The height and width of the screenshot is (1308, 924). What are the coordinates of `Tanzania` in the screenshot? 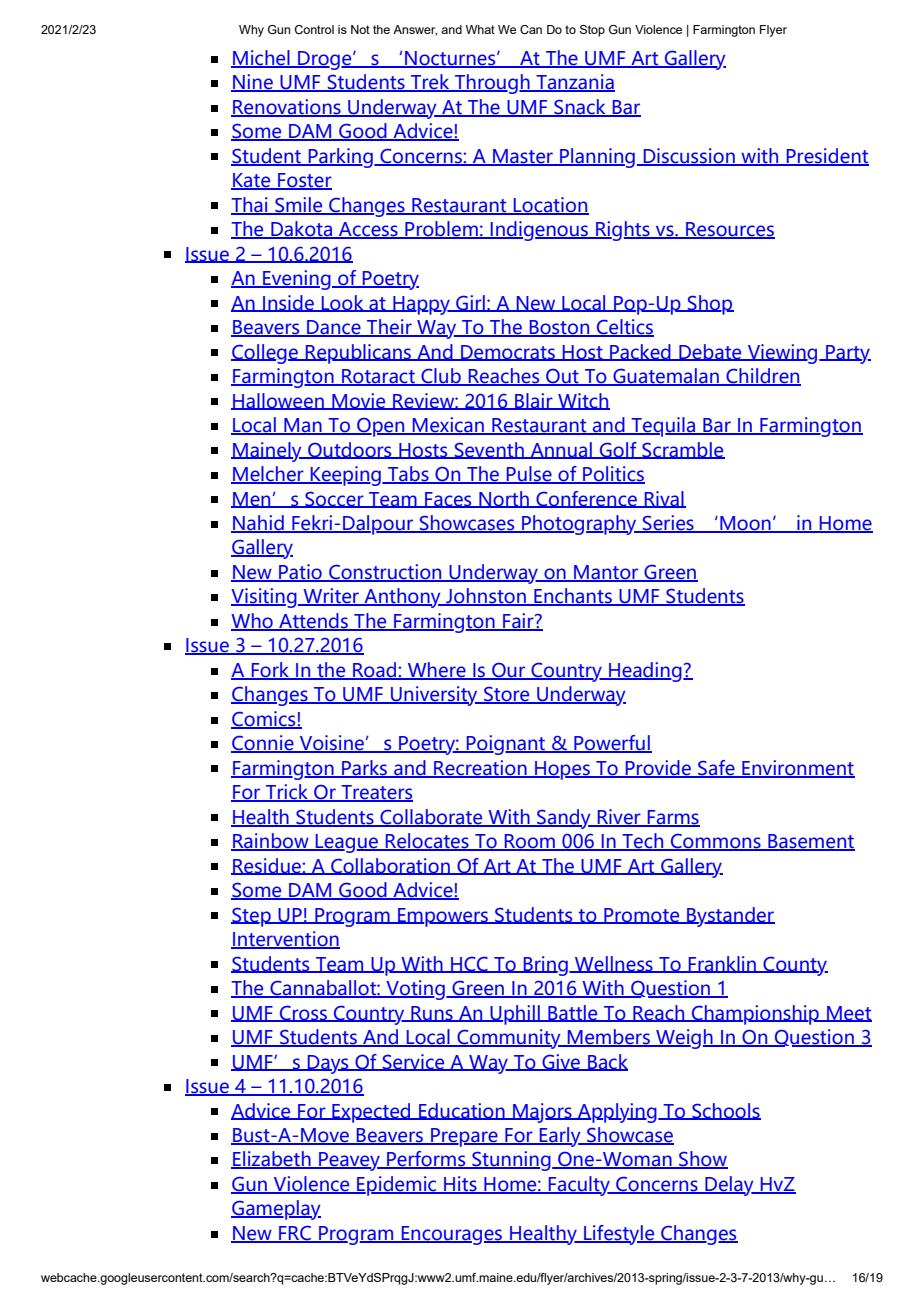 It's located at (574, 83).
